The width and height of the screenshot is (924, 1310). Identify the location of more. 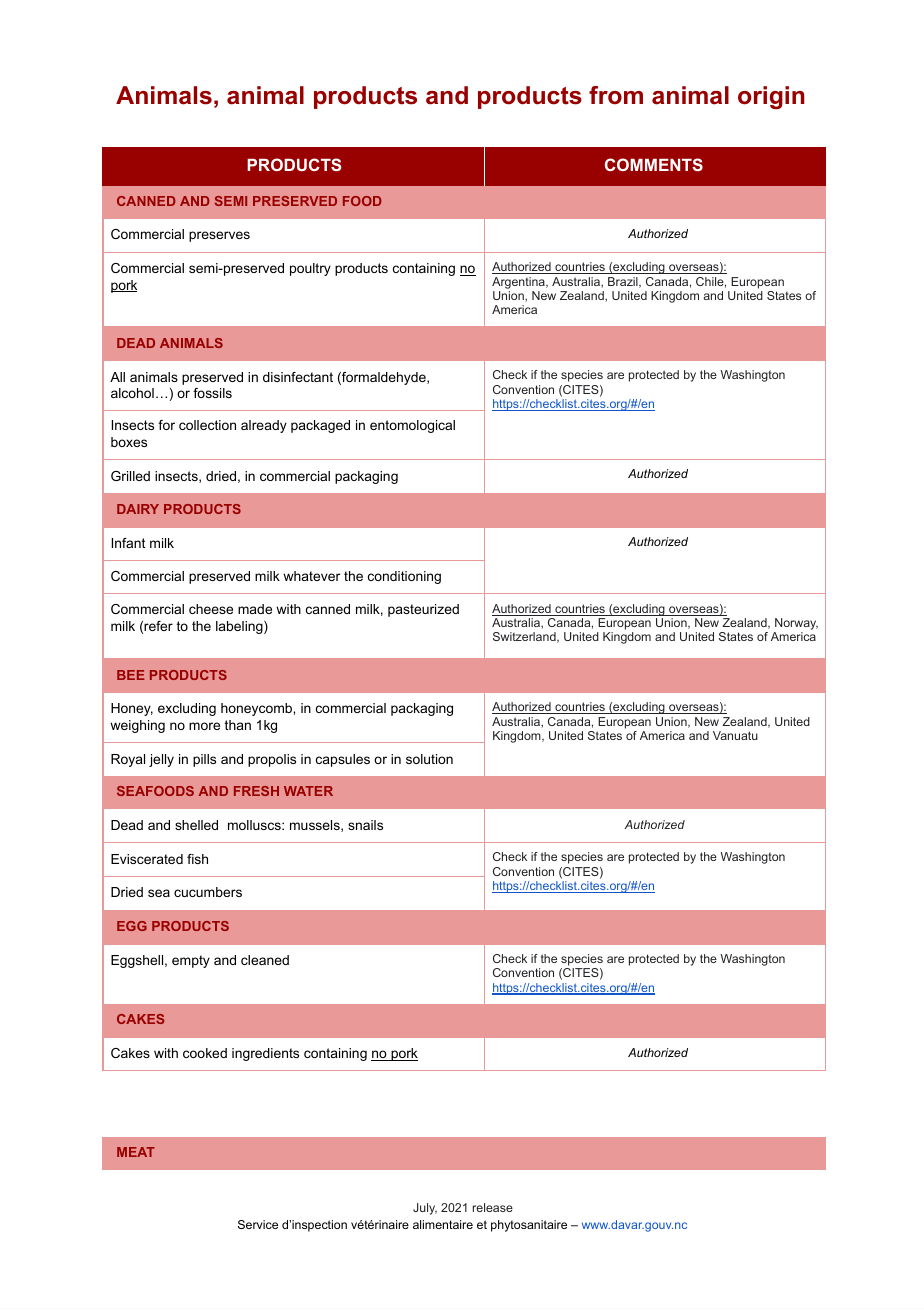
(204, 726).
